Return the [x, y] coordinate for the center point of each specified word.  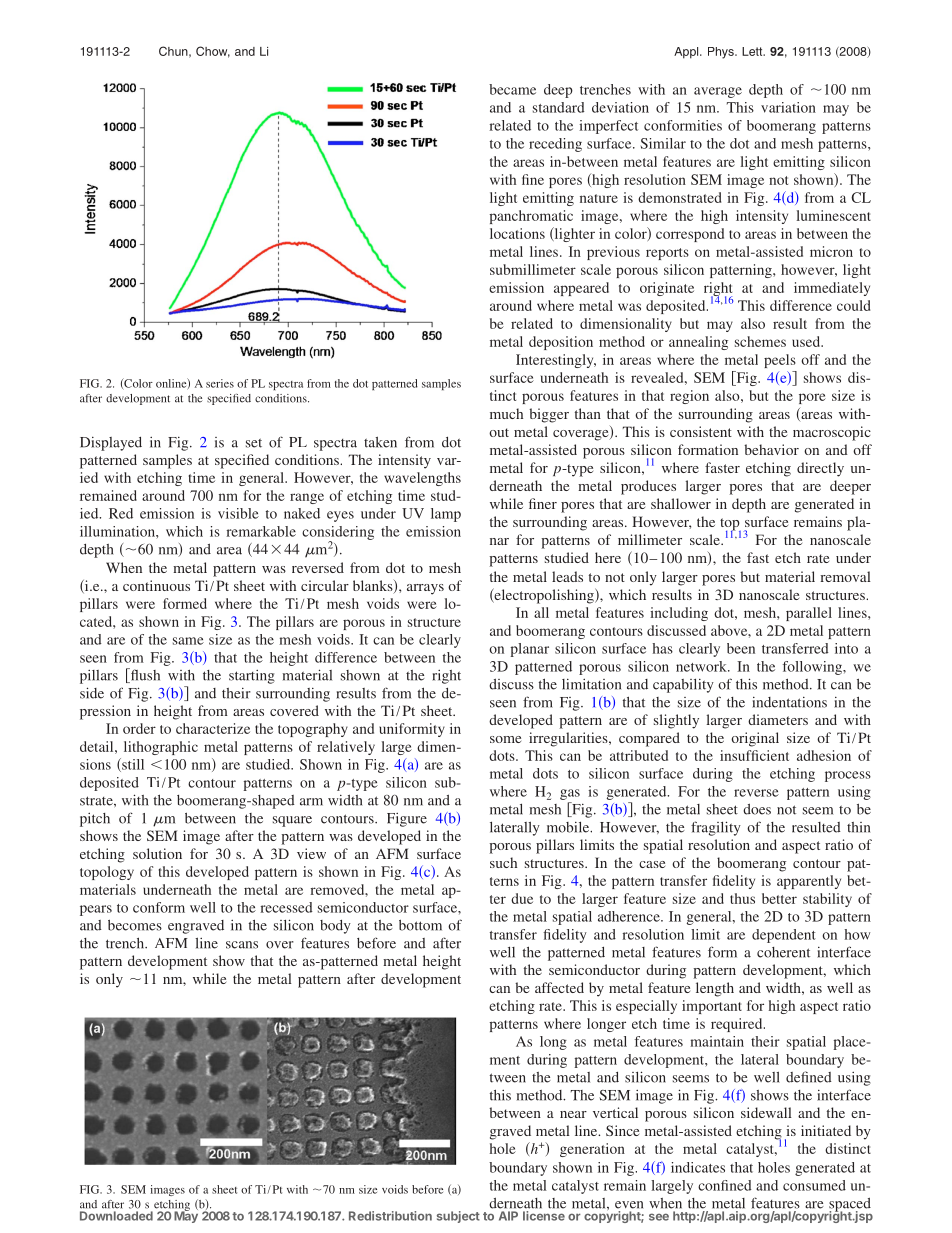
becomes [135, 925]
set [254, 443]
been [741, 648]
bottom [420, 925]
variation [788, 107]
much [506, 413]
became [512, 89]
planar [529, 650]
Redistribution [390, 1216]
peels [780, 361]
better [779, 898]
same [188, 641]
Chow [213, 52]
